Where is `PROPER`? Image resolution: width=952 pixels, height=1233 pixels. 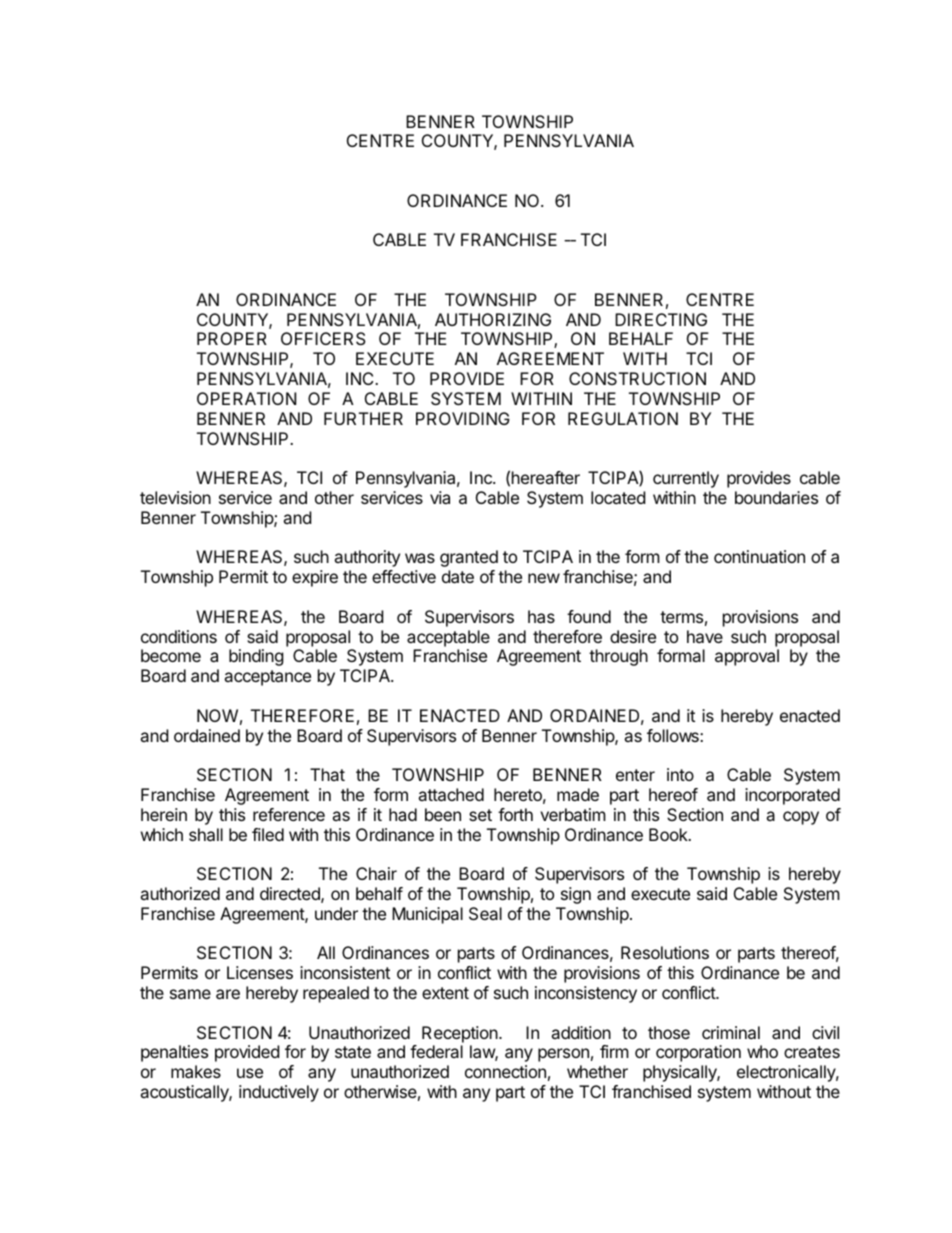 PROPER is located at coordinates (232, 338).
